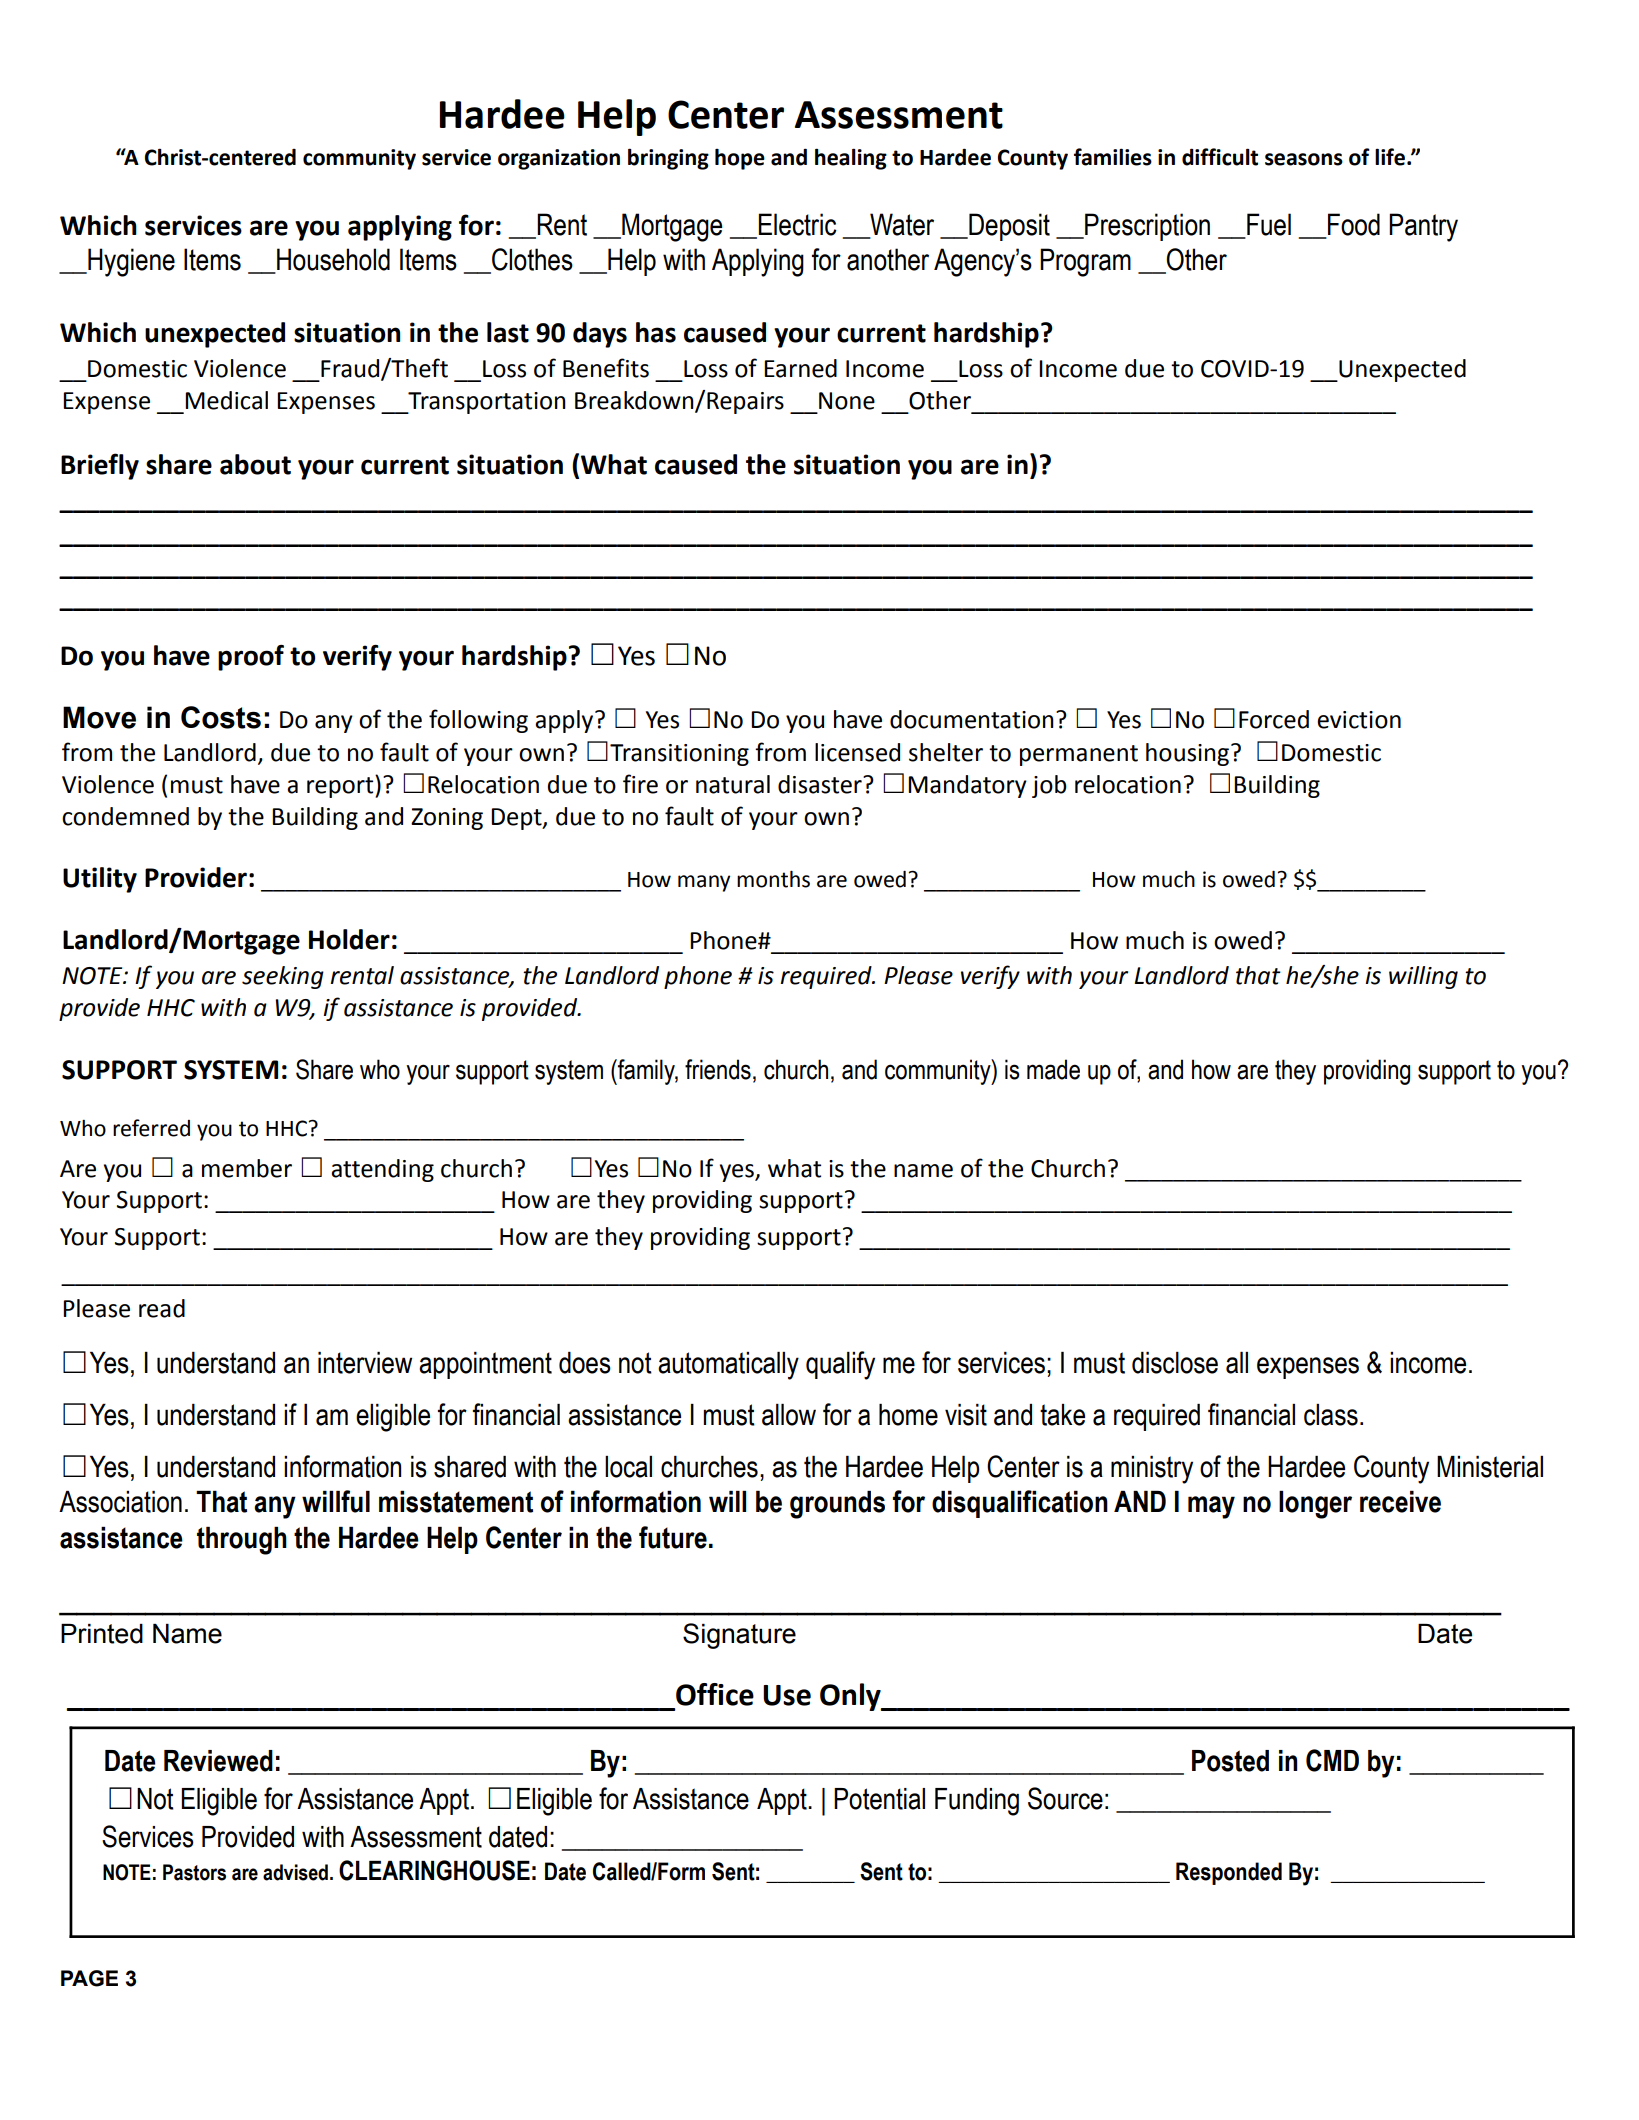  What do you see at coordinates (837, 1505) in the screenshot?
I see `grounds` at bounding box center [837, 1505].
